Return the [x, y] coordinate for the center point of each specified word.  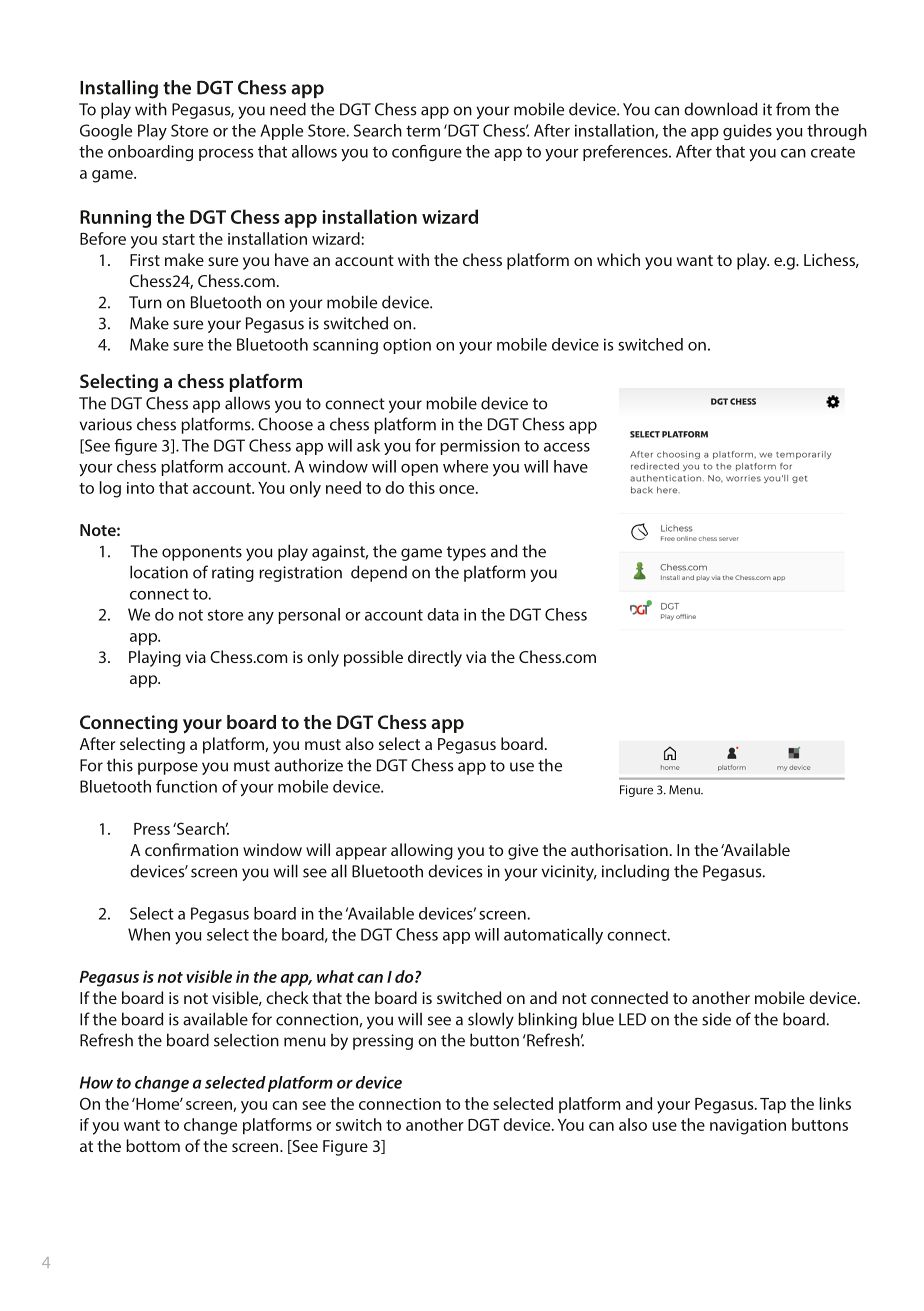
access [567, 447]
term [423, 131]
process [226, 155]
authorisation [619, 849]
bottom [153, 1145]
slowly [491, 1020]
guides [747, 132]
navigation [748, 1127]
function [186, 786]
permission [480, 447]
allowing [422, 851]
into [140, 488]
